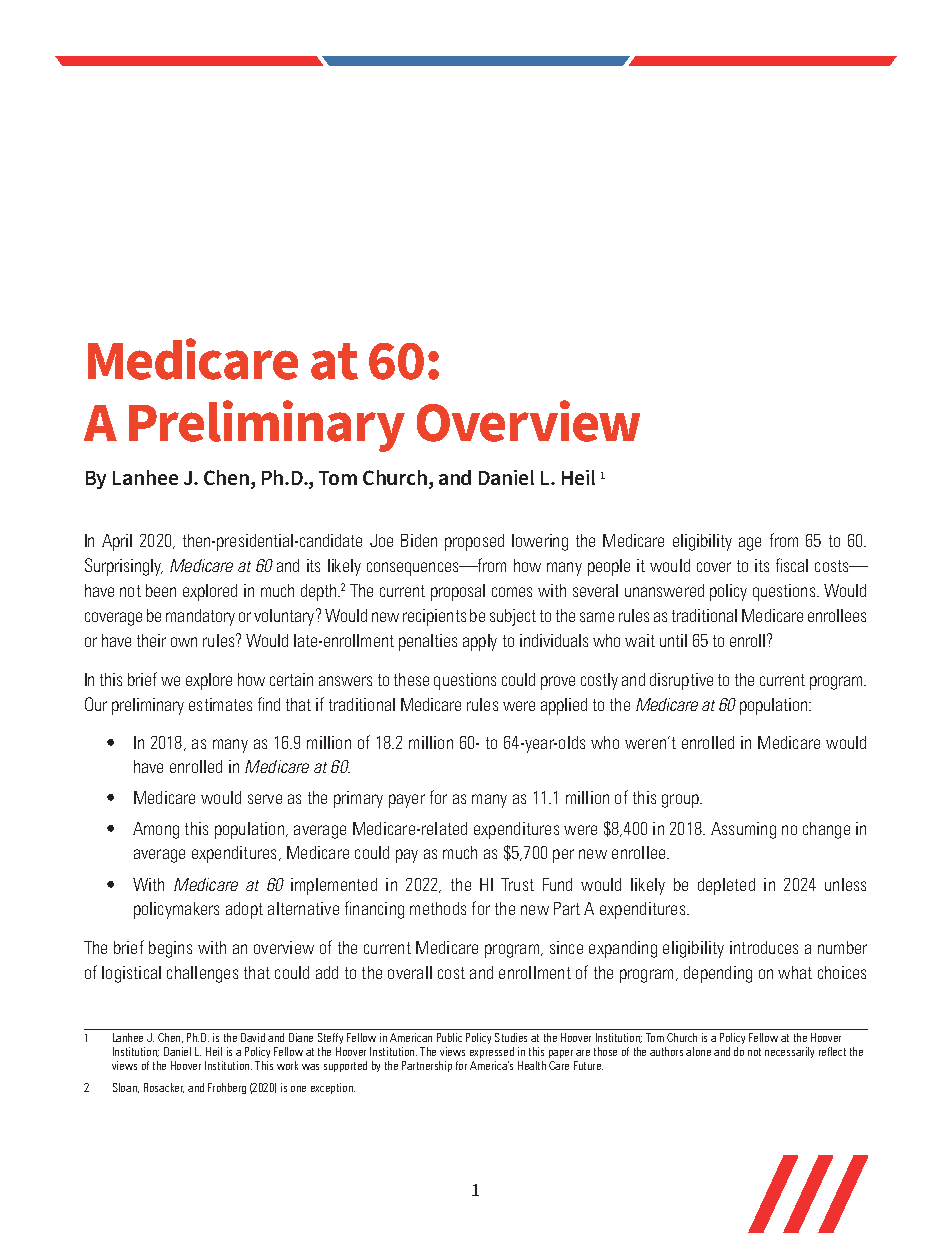 This image has height=1233, width=952. Describe the element at coordinates (681, 681) in the image. I see `disruptive` at that location.
